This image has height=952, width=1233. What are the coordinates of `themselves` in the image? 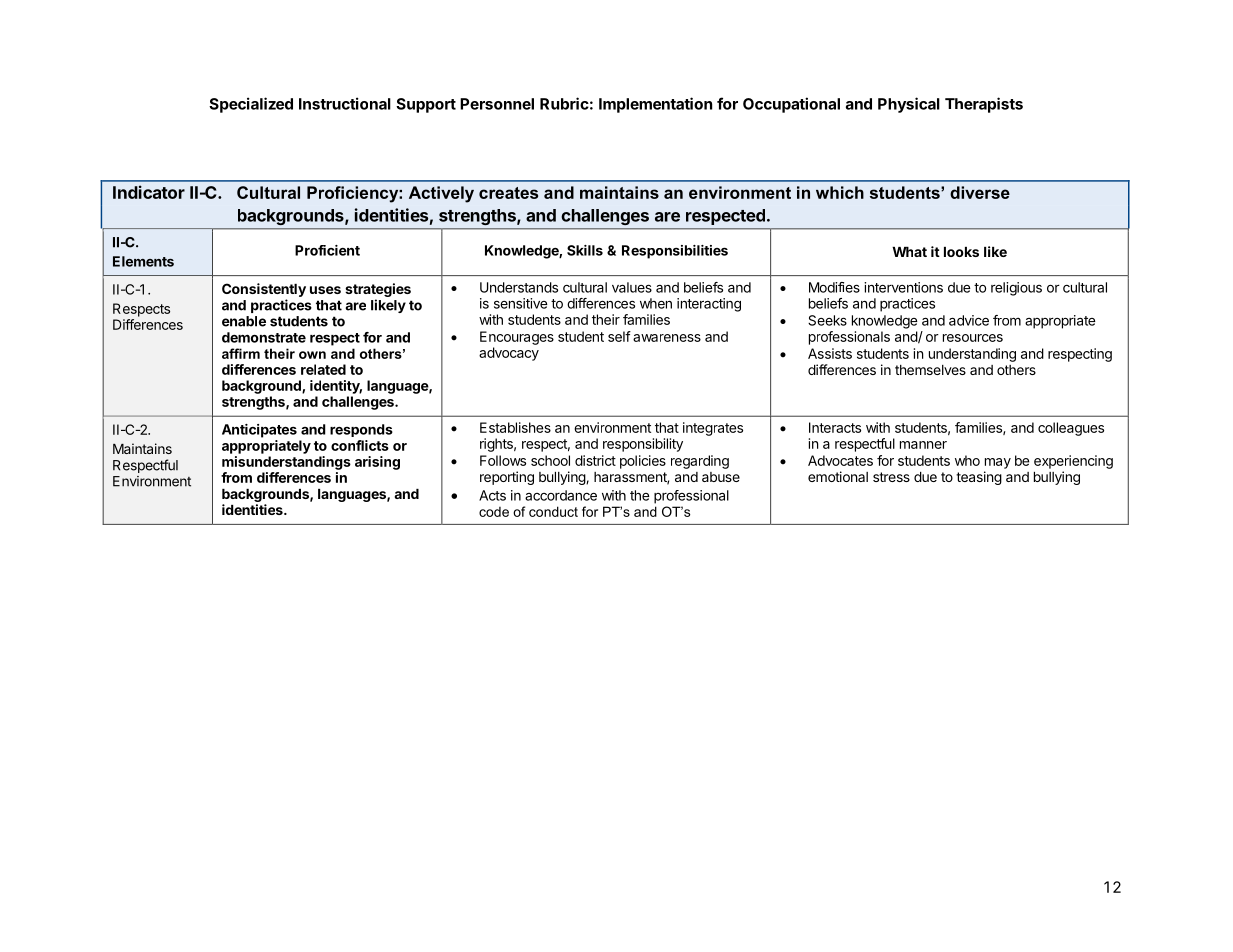 It's located at (930, 370).
